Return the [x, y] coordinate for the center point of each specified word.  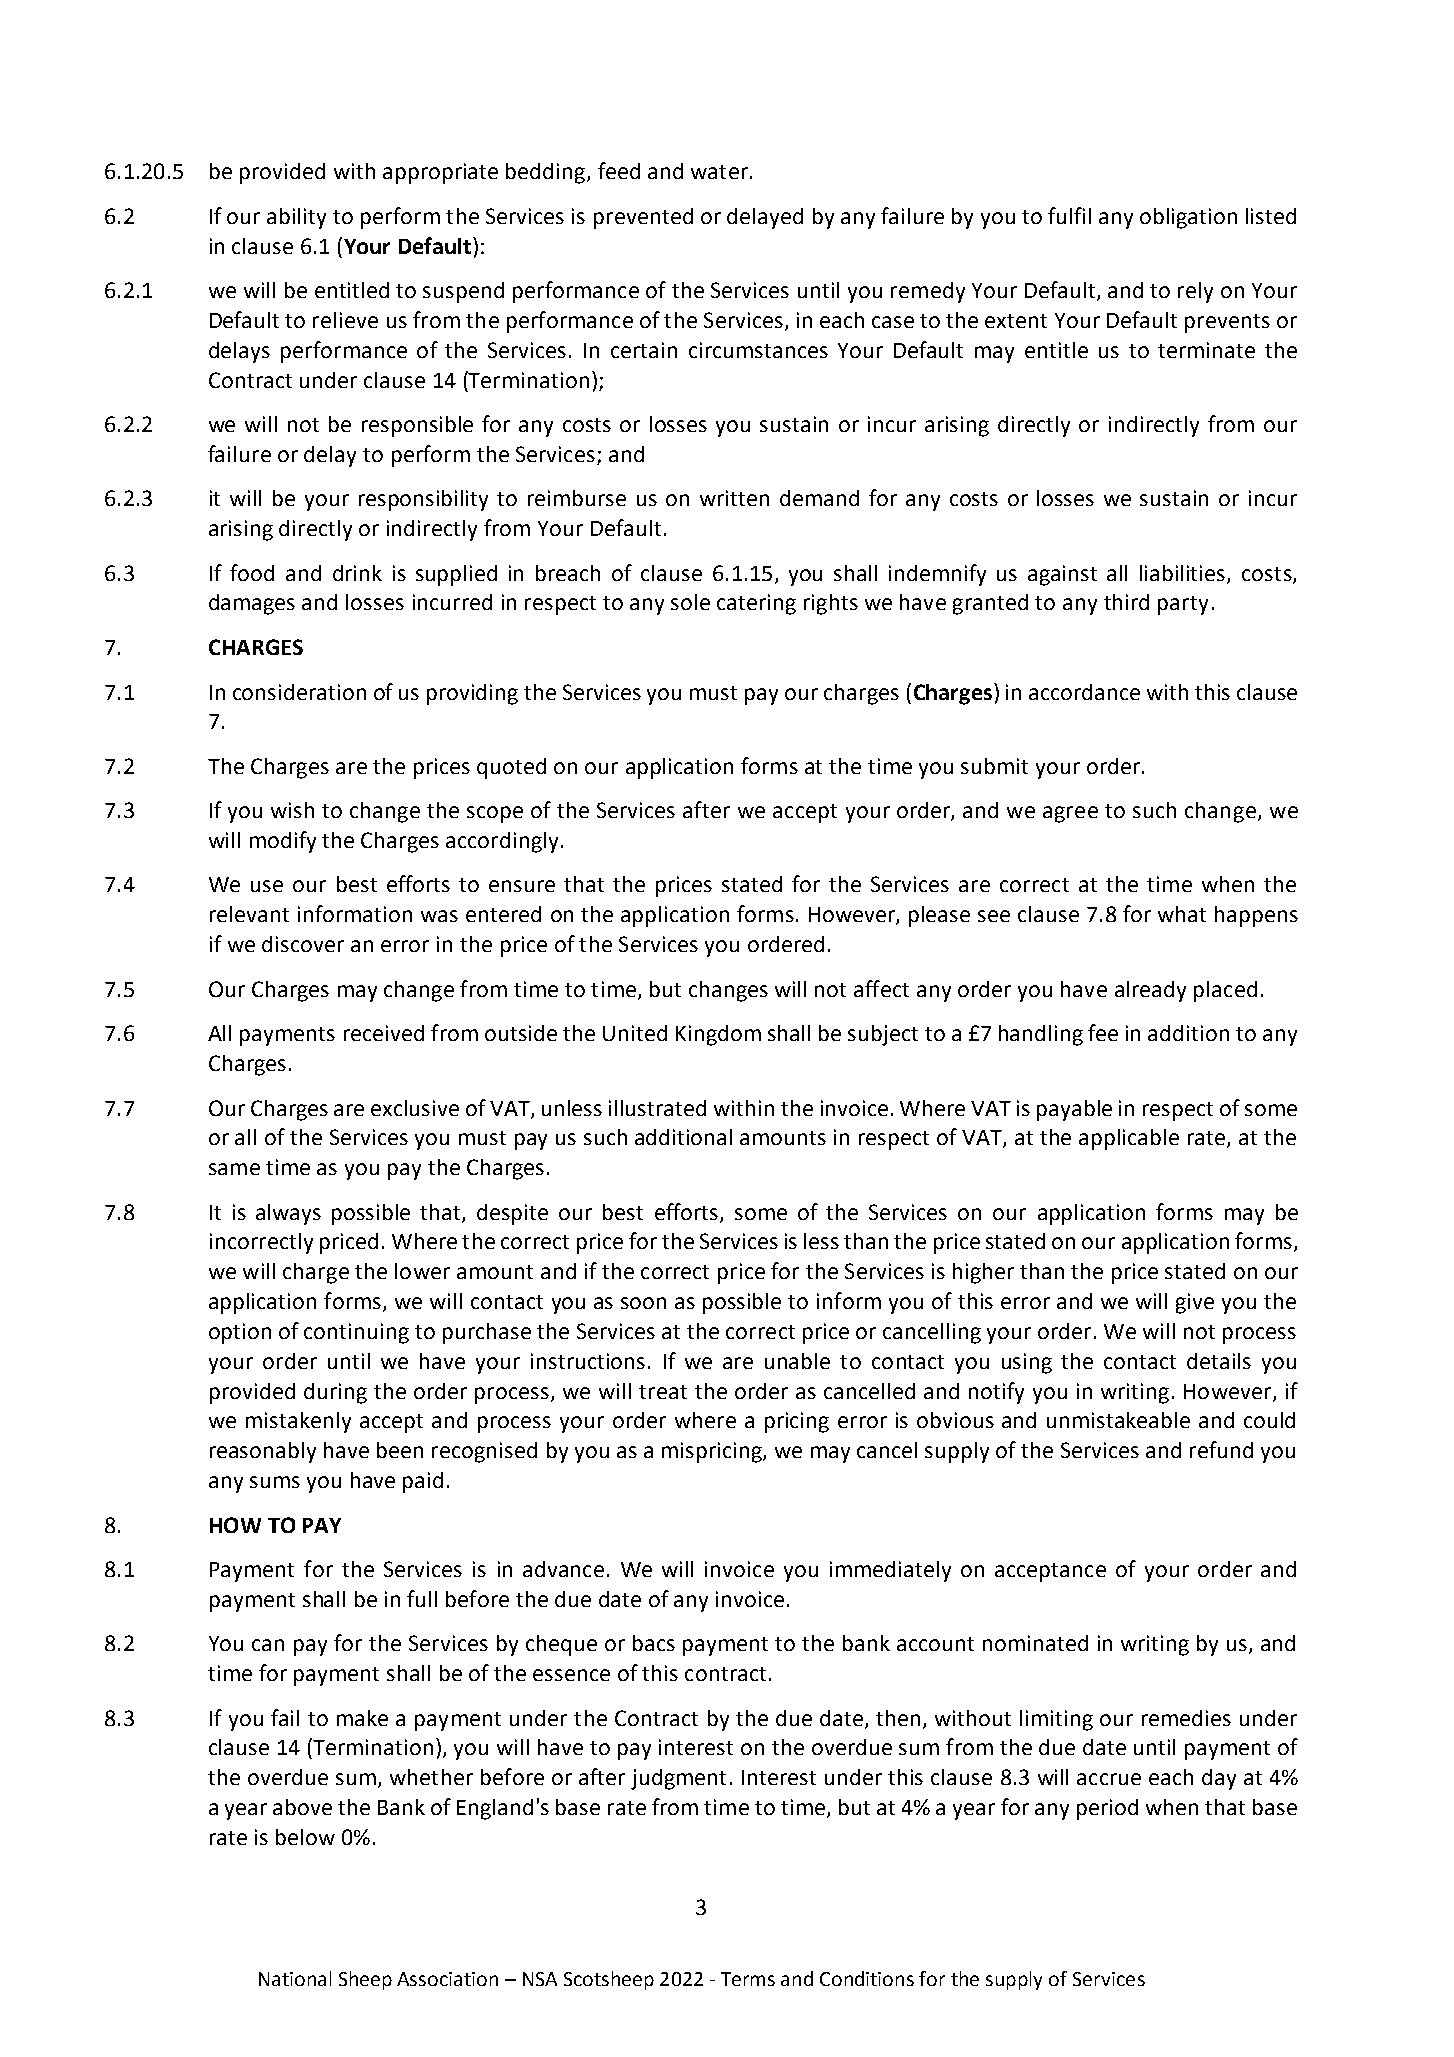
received [384, 1033]
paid [423, 1482]
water [719, 172]
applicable [1129, 1139]
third [1126, 602]
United [635, 1033]
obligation [1188, 218]
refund [1221, 1449]
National [295, 1978]
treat [663, 1392]
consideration [299, 692]
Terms [748, 1979]
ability [296, 218]
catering [756, 604]
